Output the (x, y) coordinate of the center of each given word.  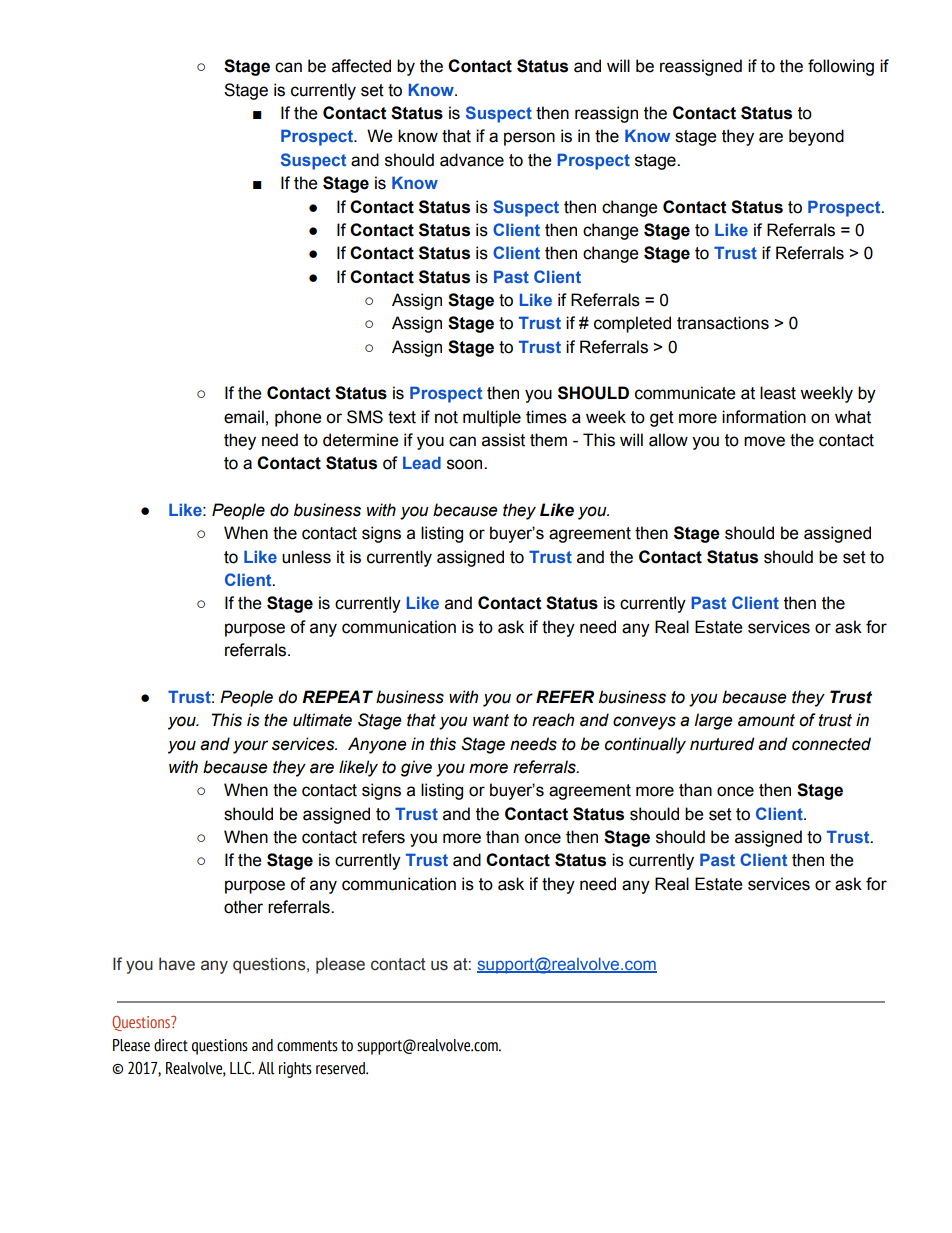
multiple (492, 418)
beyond (816, 137)
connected (831, 744)
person (529, 139)
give (416, 768)
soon (466, 464)
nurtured (722, 744)
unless (306, 557)
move (764, 441)
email (244, 417)
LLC (242, 1068)
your (250, 747)
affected (361, 66)
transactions (723, 323)
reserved (341, 1068)
